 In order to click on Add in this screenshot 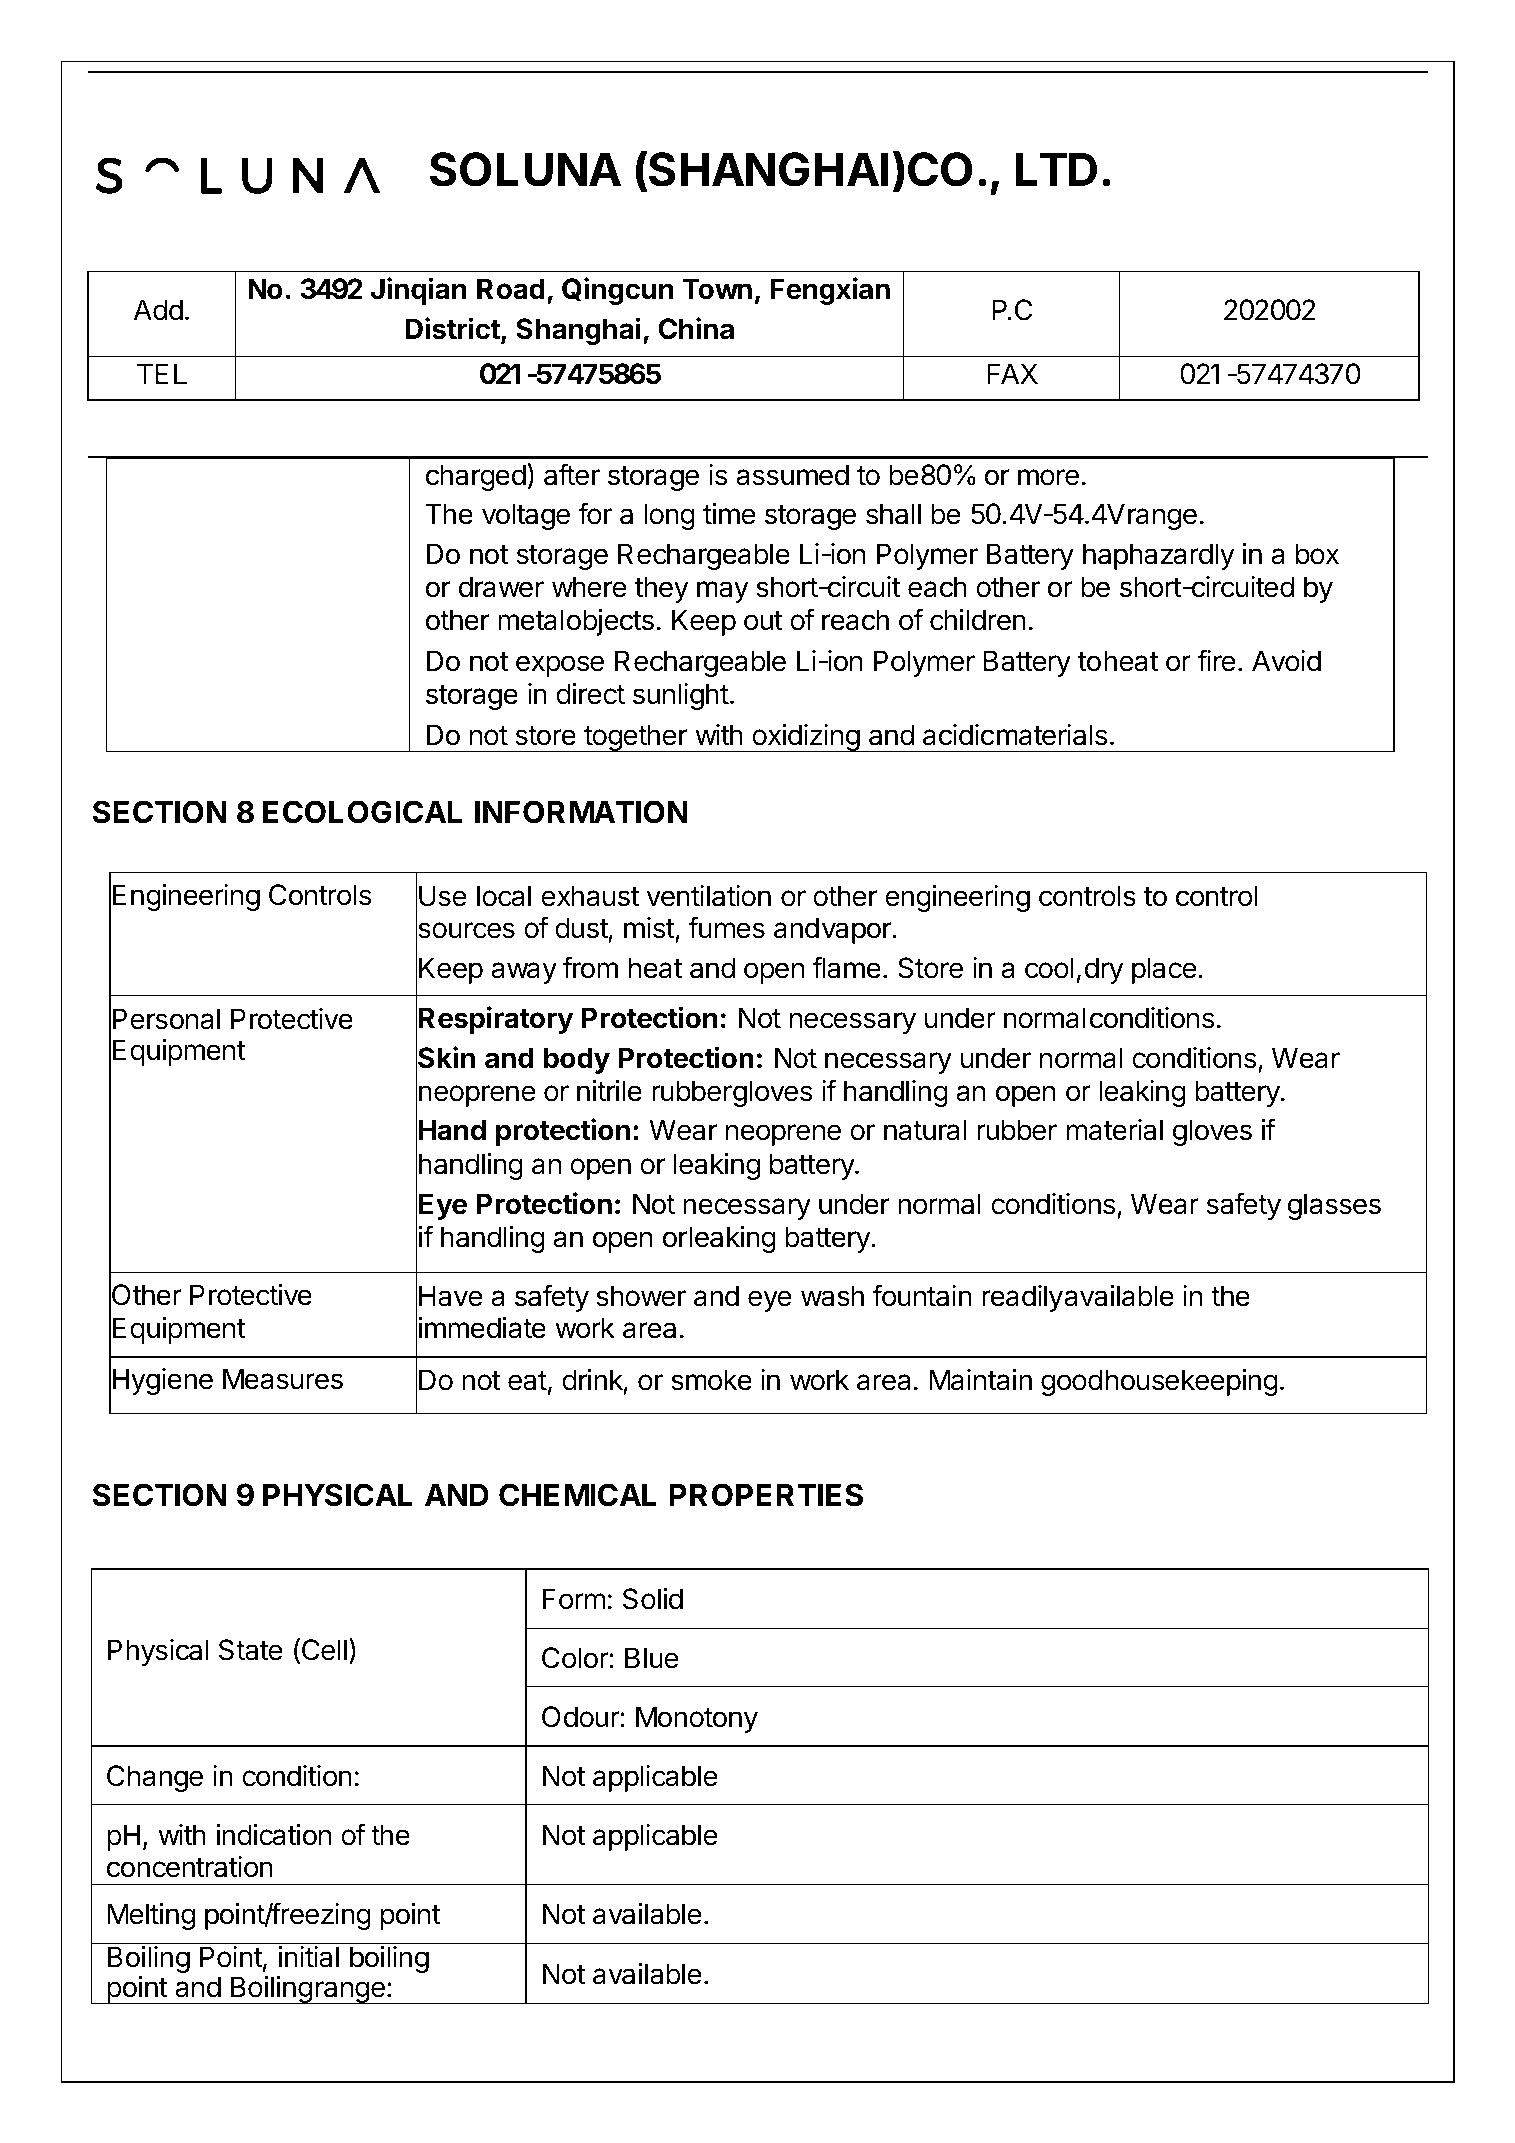, I will do `click(158, 310)`.
